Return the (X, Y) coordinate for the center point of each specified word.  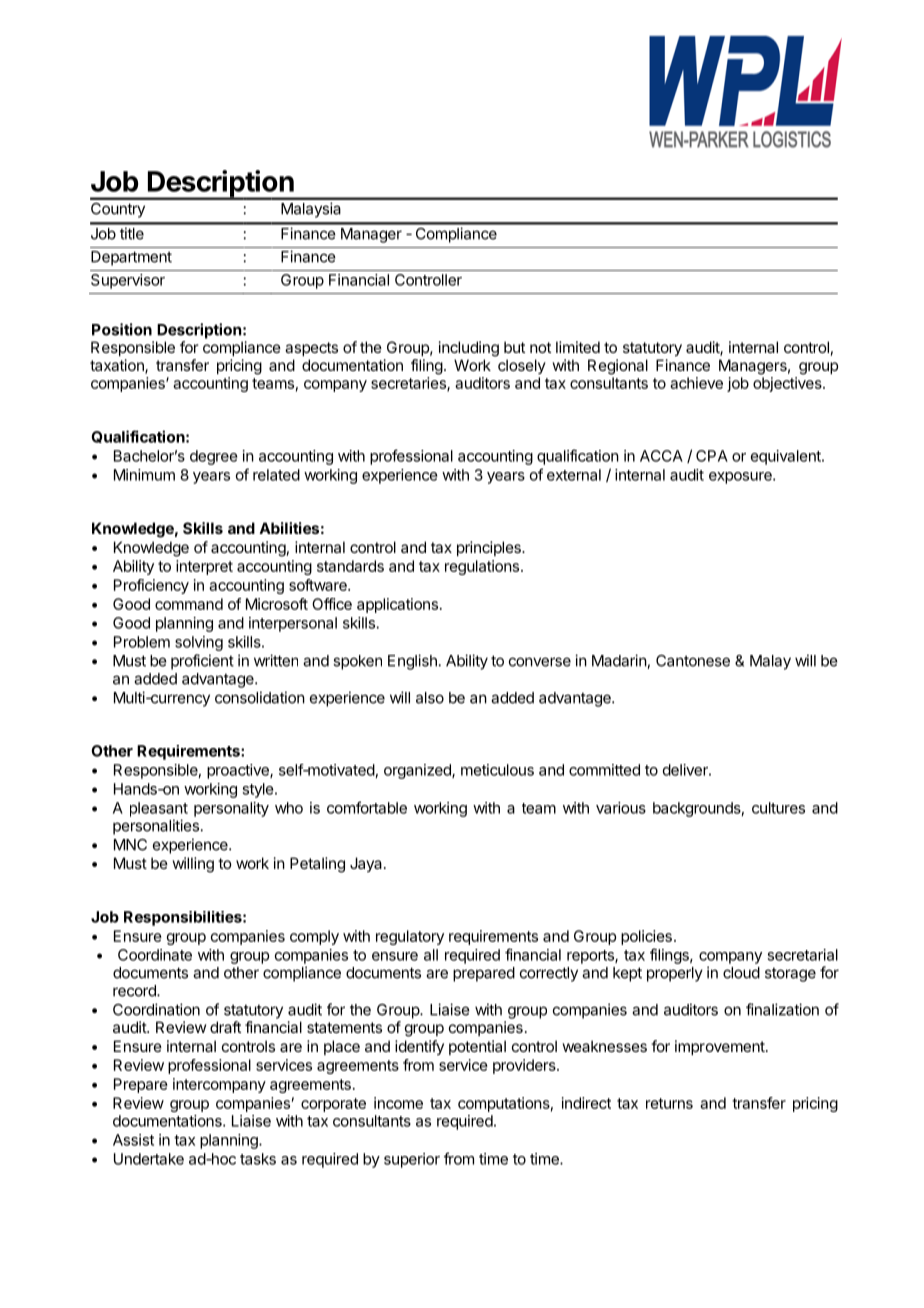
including (469, 349)
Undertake (149, 1159)
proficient (202, 662)
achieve (696, 383)
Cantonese (693, 661)
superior (412, 1160)
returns (669, 1103)
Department (131, 258)
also (430, 698)
